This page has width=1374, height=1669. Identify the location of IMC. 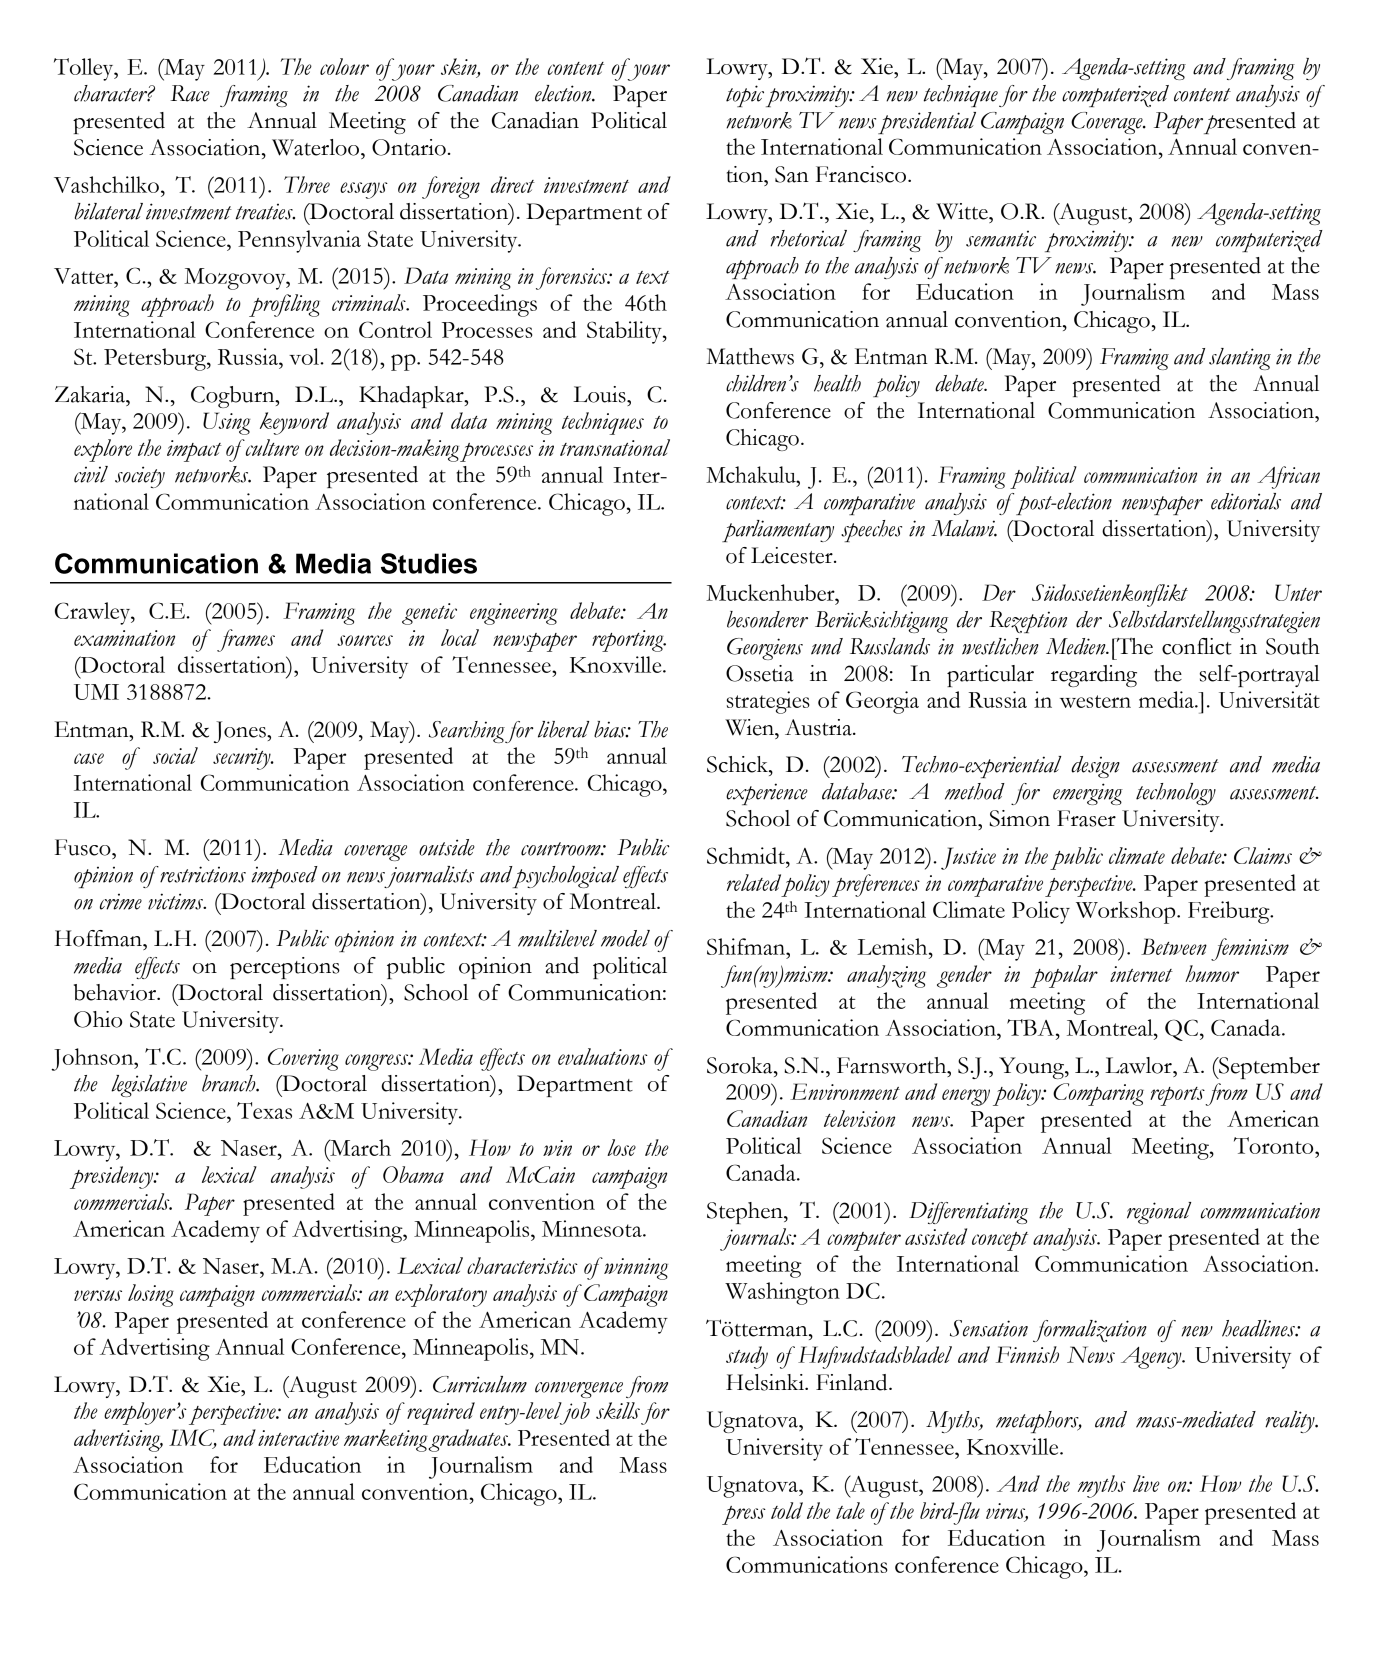
(193, 1438).
